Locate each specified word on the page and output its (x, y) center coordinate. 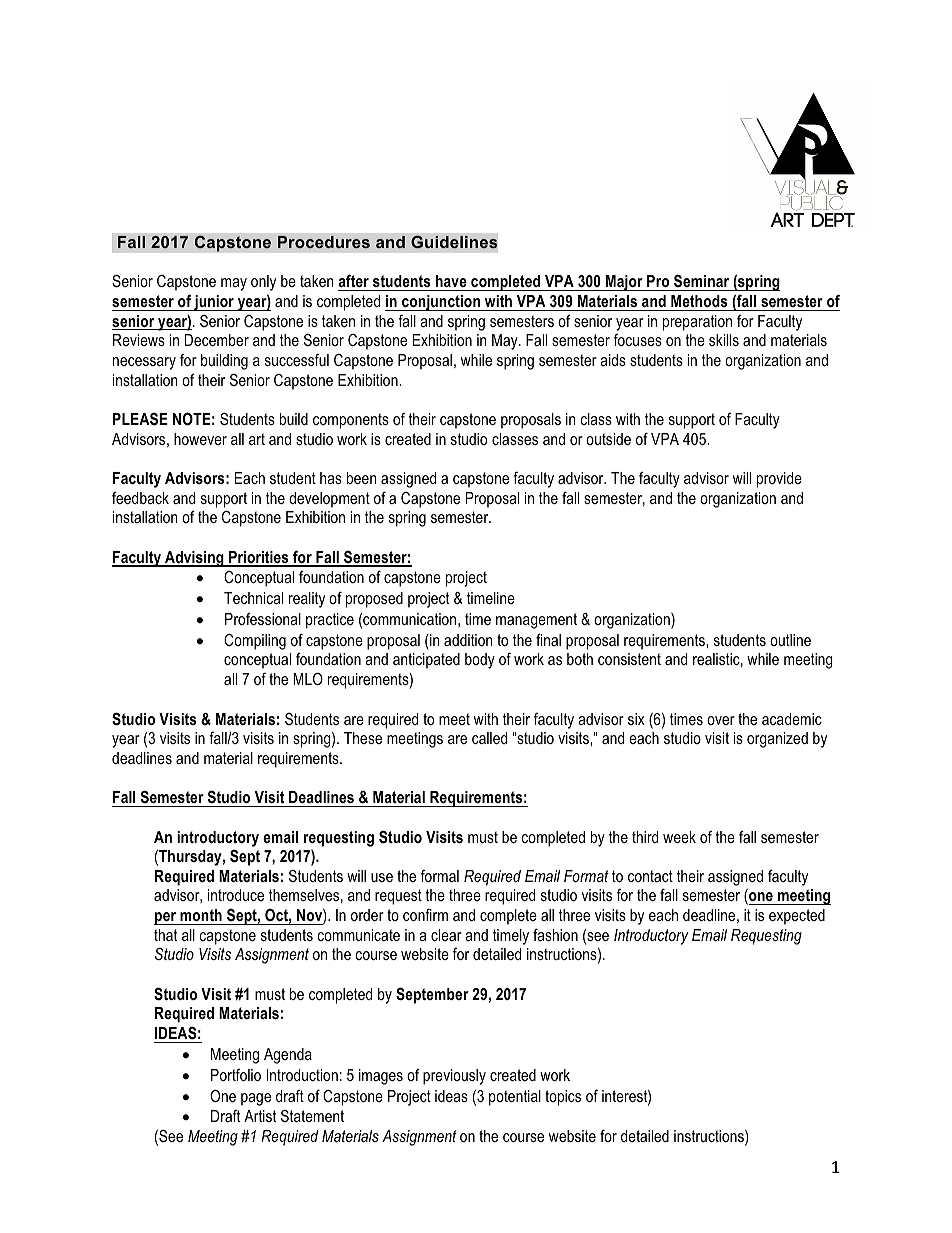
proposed (374, 600)
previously (454, 1077)
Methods (699, 301)
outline (790, 640)
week (679, 837)
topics (563, 1098)
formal (440, 876)
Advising (194, 559)
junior (214, 303)
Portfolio (236, 1075)
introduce (236, 895)
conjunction (441, 303)
